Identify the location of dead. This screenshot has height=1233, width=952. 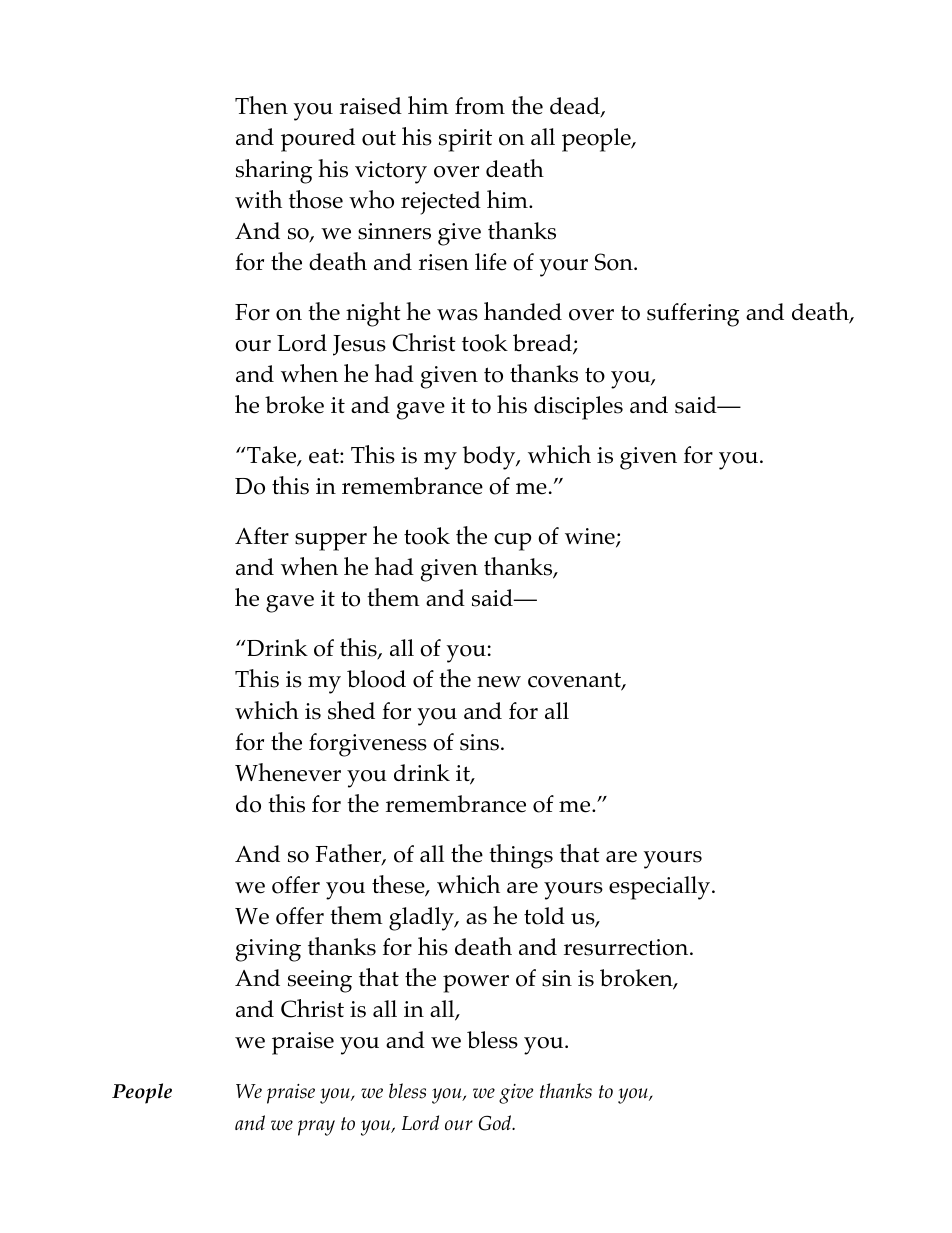
(576, 107).
